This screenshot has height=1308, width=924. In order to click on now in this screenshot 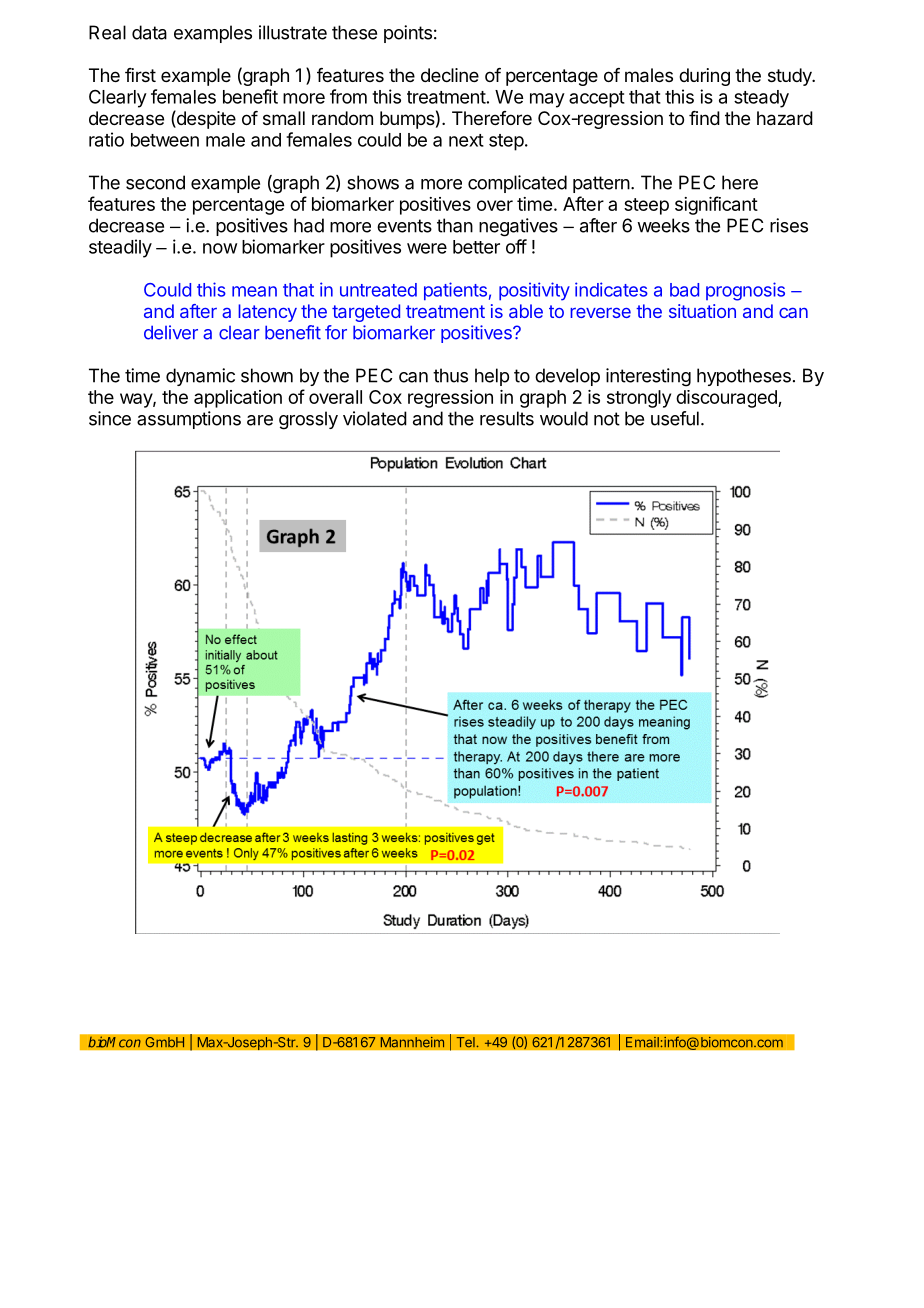, I will do `click(220, 248)`.
